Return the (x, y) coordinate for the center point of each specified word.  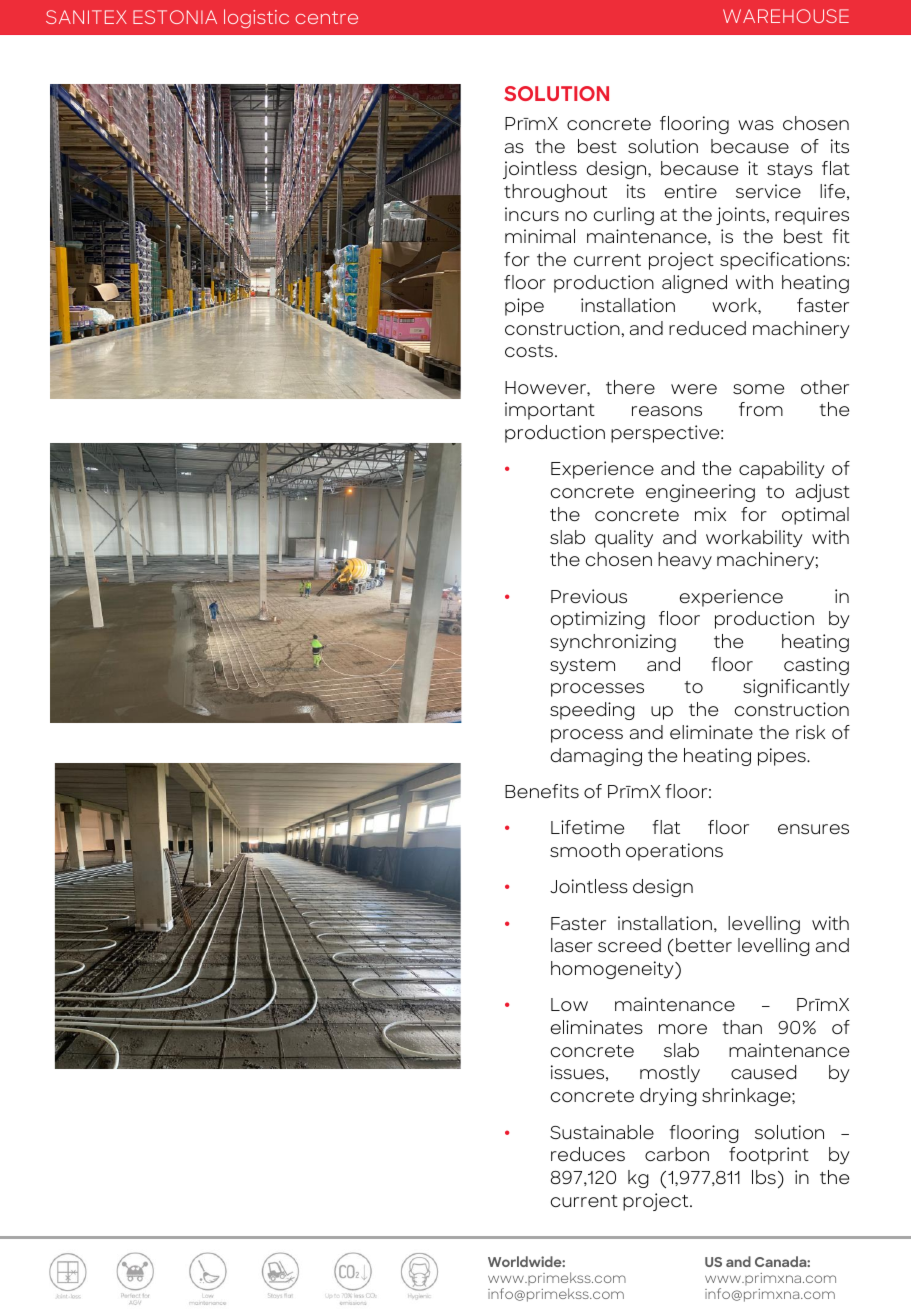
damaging (596, 757)
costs (530, 351)
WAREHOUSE (786, 16)
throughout (555, 193)
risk (810, 732)
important (550, 411)
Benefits (542, 791)
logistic (256, 18)
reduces (588, 1154)
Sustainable (602, 1132)
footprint (769, 1156)
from (761, 409)
